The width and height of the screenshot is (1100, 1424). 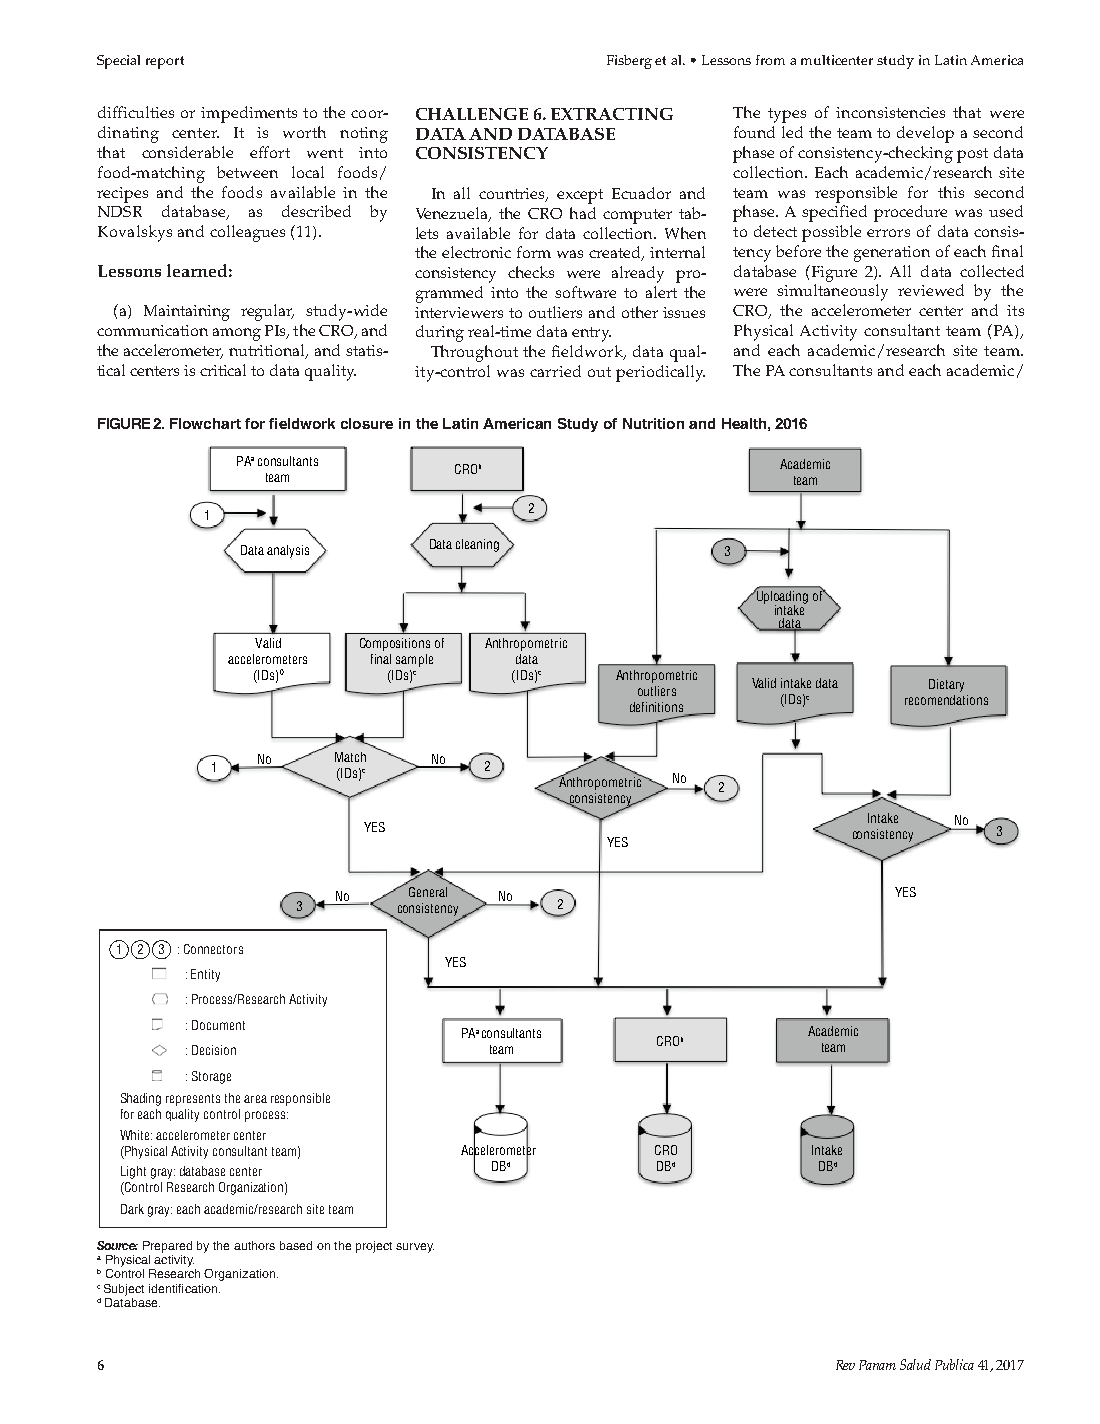 What do you see at coordinates (415, 1248) in the screenshot?
I see `survey` at bounding box center [415, 1248].
